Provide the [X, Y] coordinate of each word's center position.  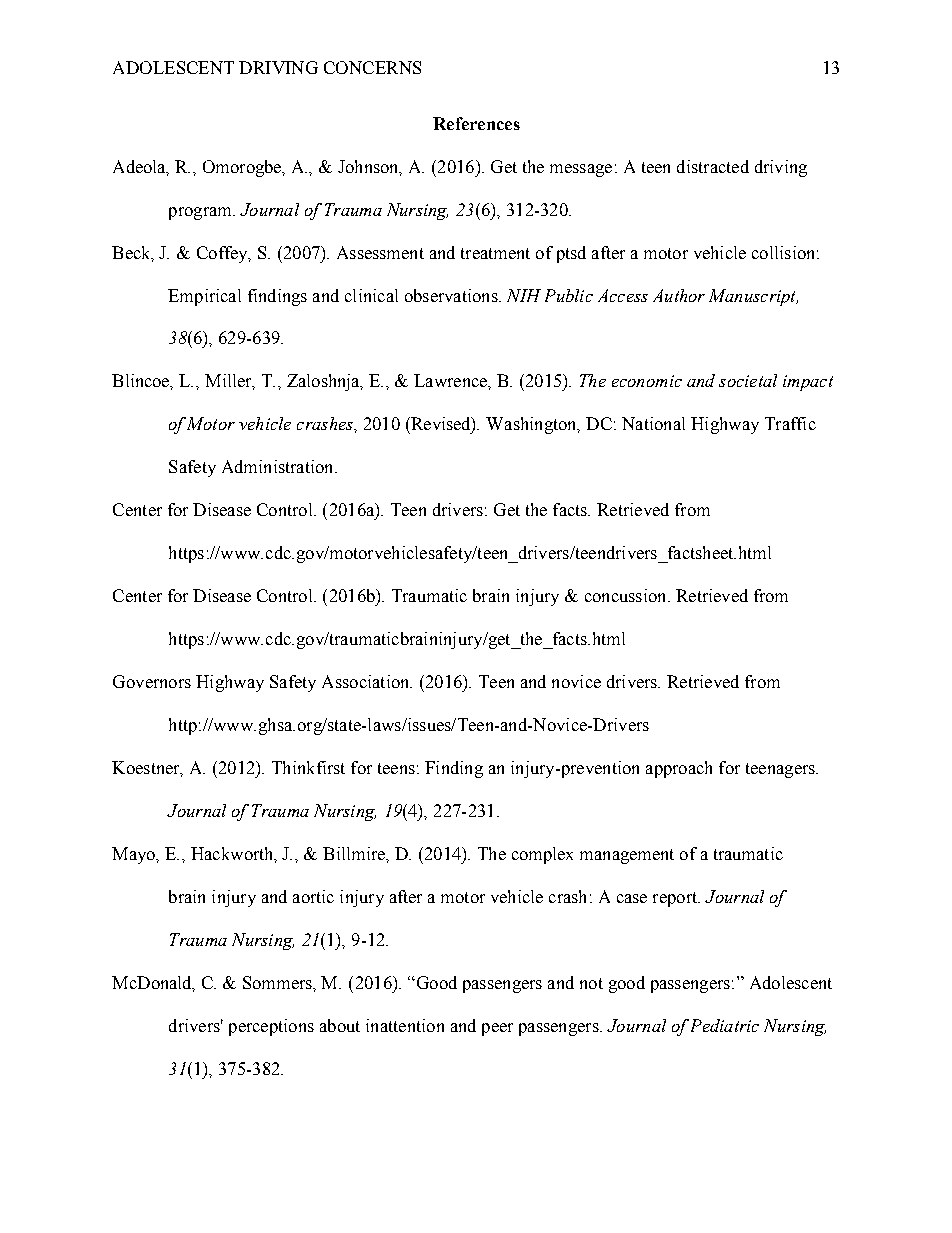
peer [497, 1029]
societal [748, 380]
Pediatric [725, 1025]
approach [679, 769]
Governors [152, 681]
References [476, 123]
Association [367, 681]
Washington [532, 425]
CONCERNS [372, 67]
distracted [713, 166]
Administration [279, 466]
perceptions [271, 1027]
